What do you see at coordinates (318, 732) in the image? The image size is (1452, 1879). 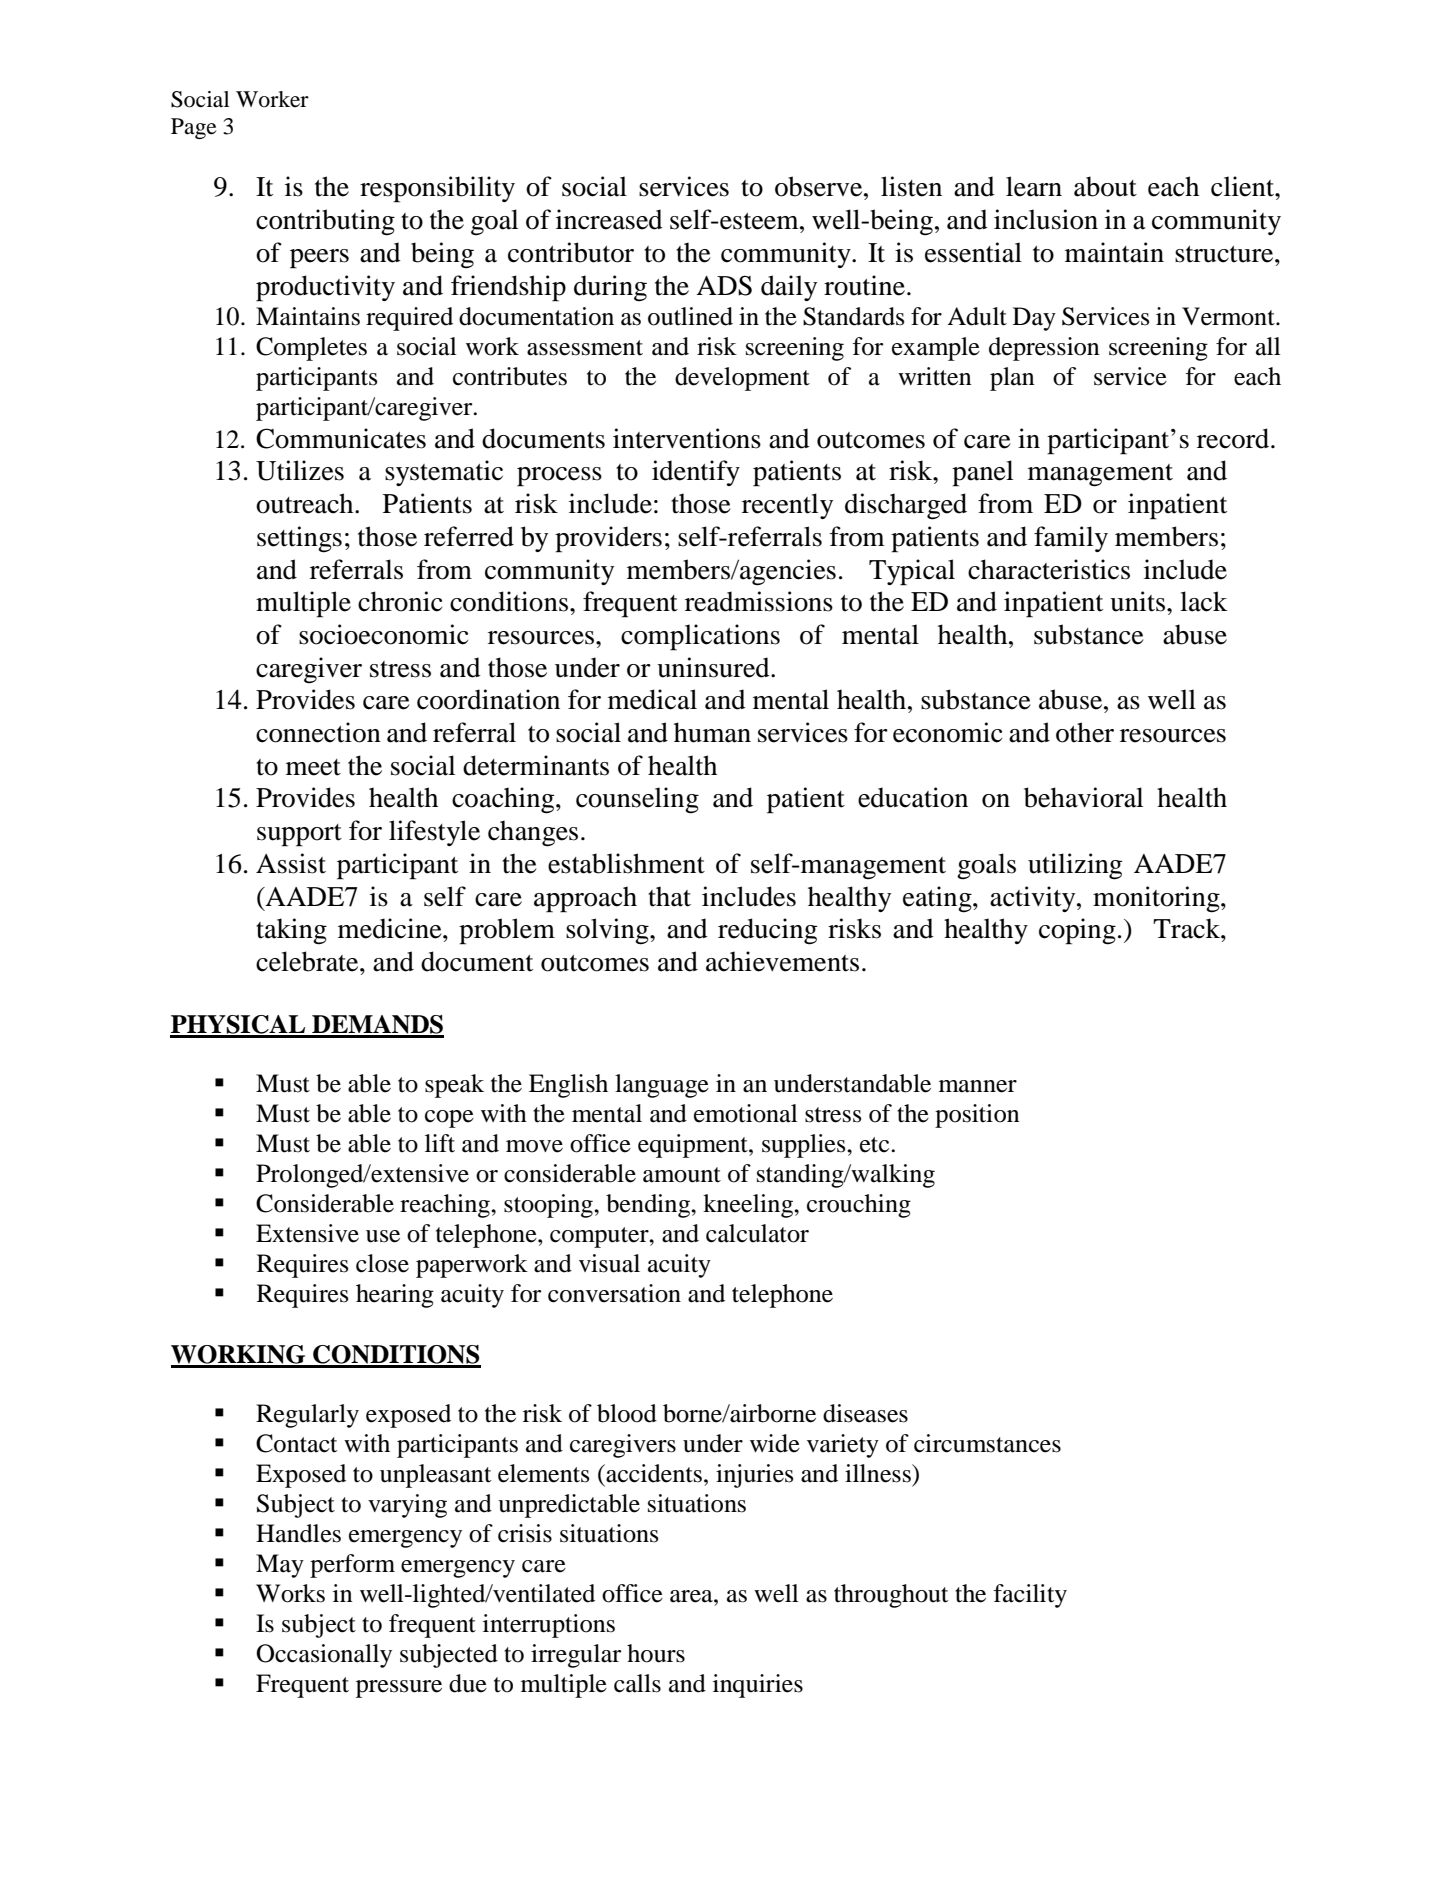 I see `connection` at bounding box center [318, 732].
